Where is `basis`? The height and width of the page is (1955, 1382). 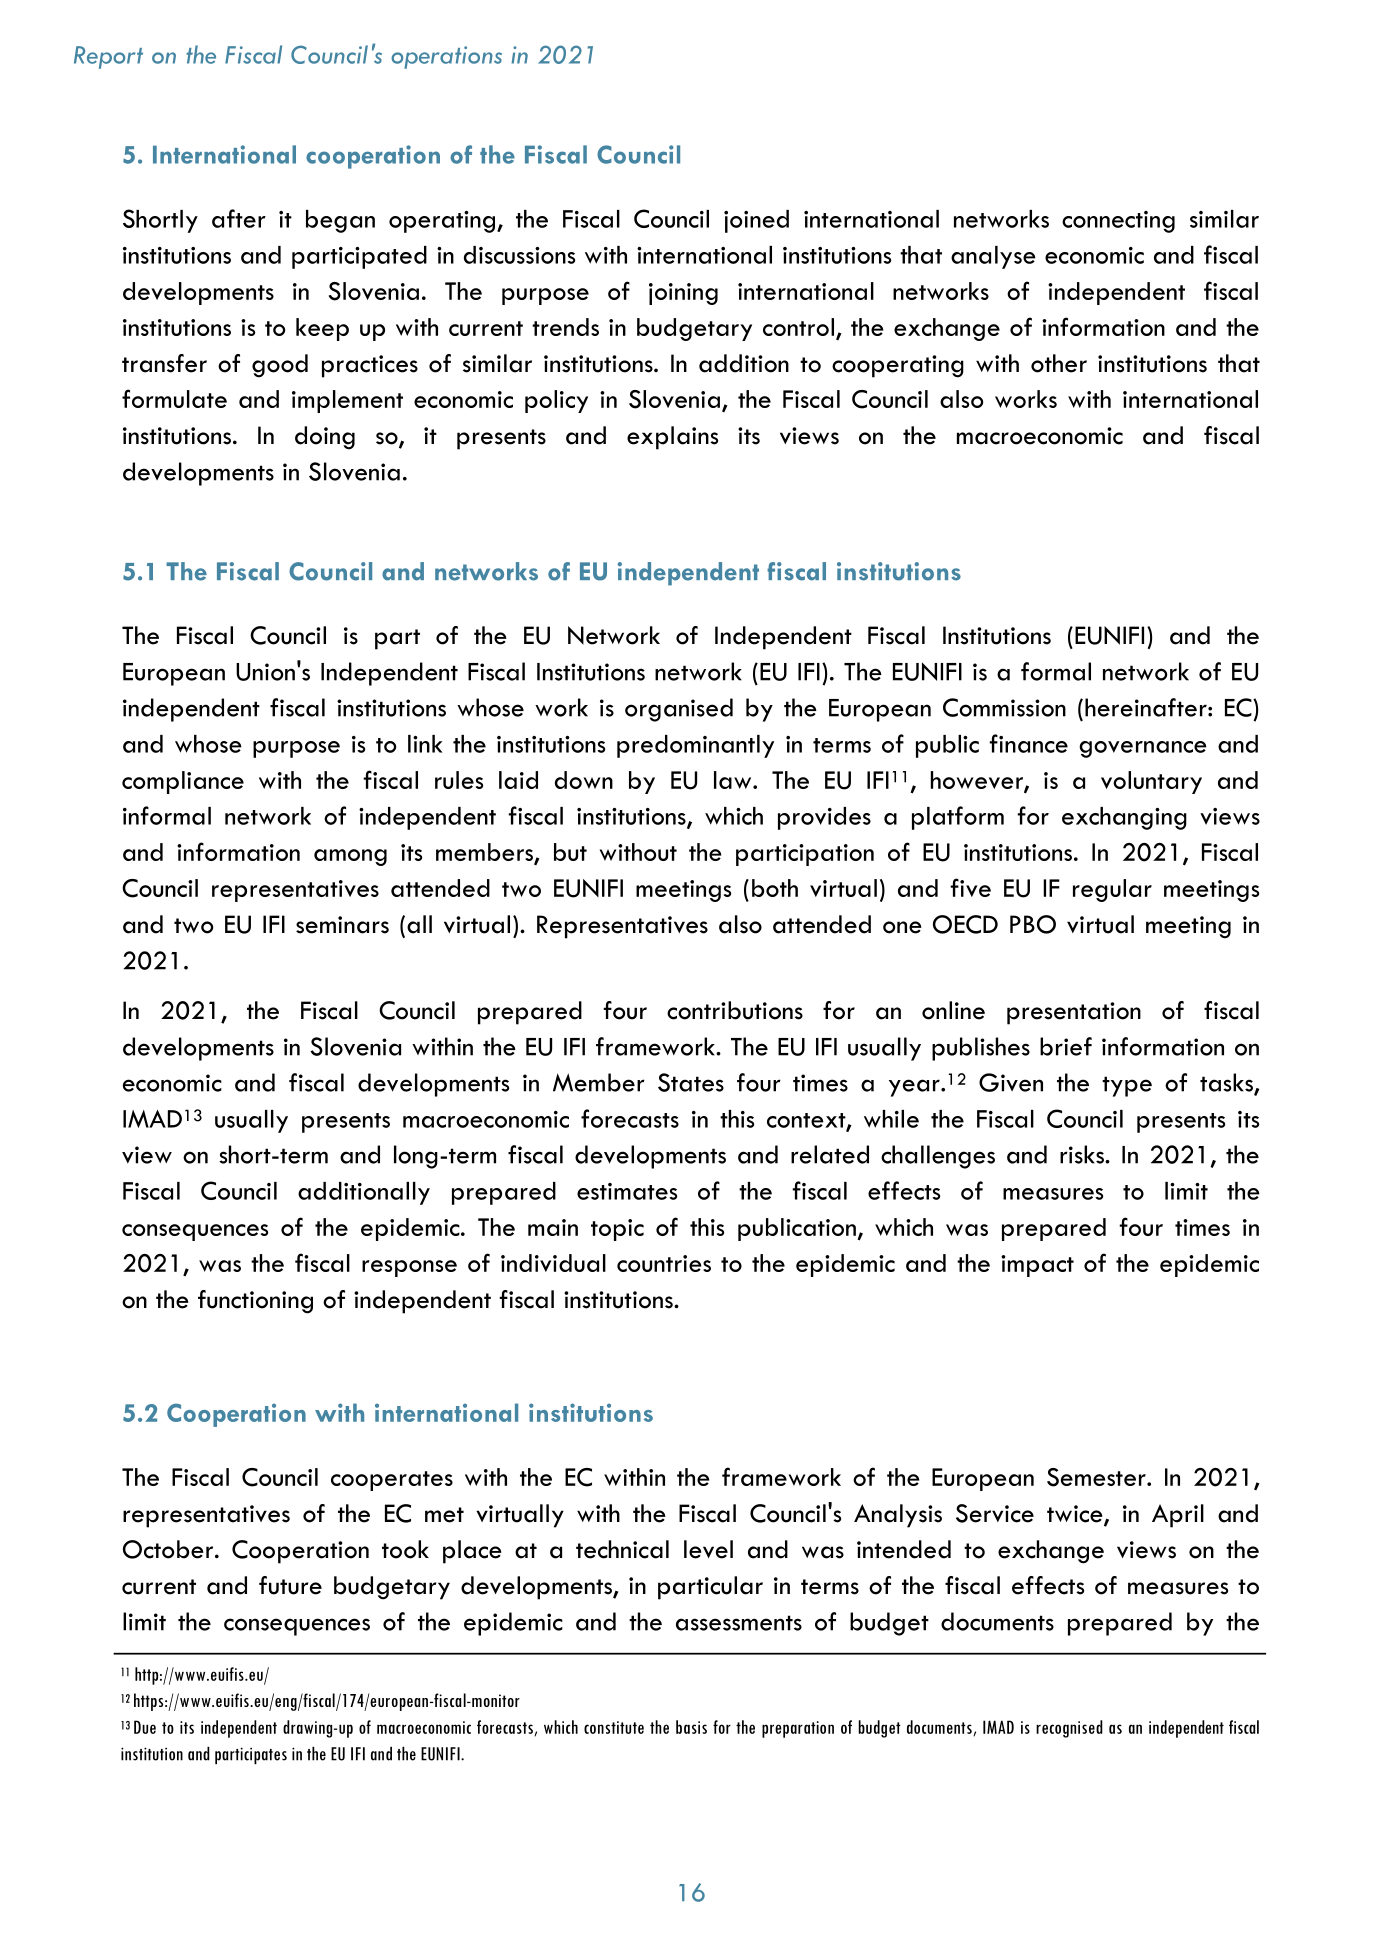
basis is located at coordinates (691, 1727).
